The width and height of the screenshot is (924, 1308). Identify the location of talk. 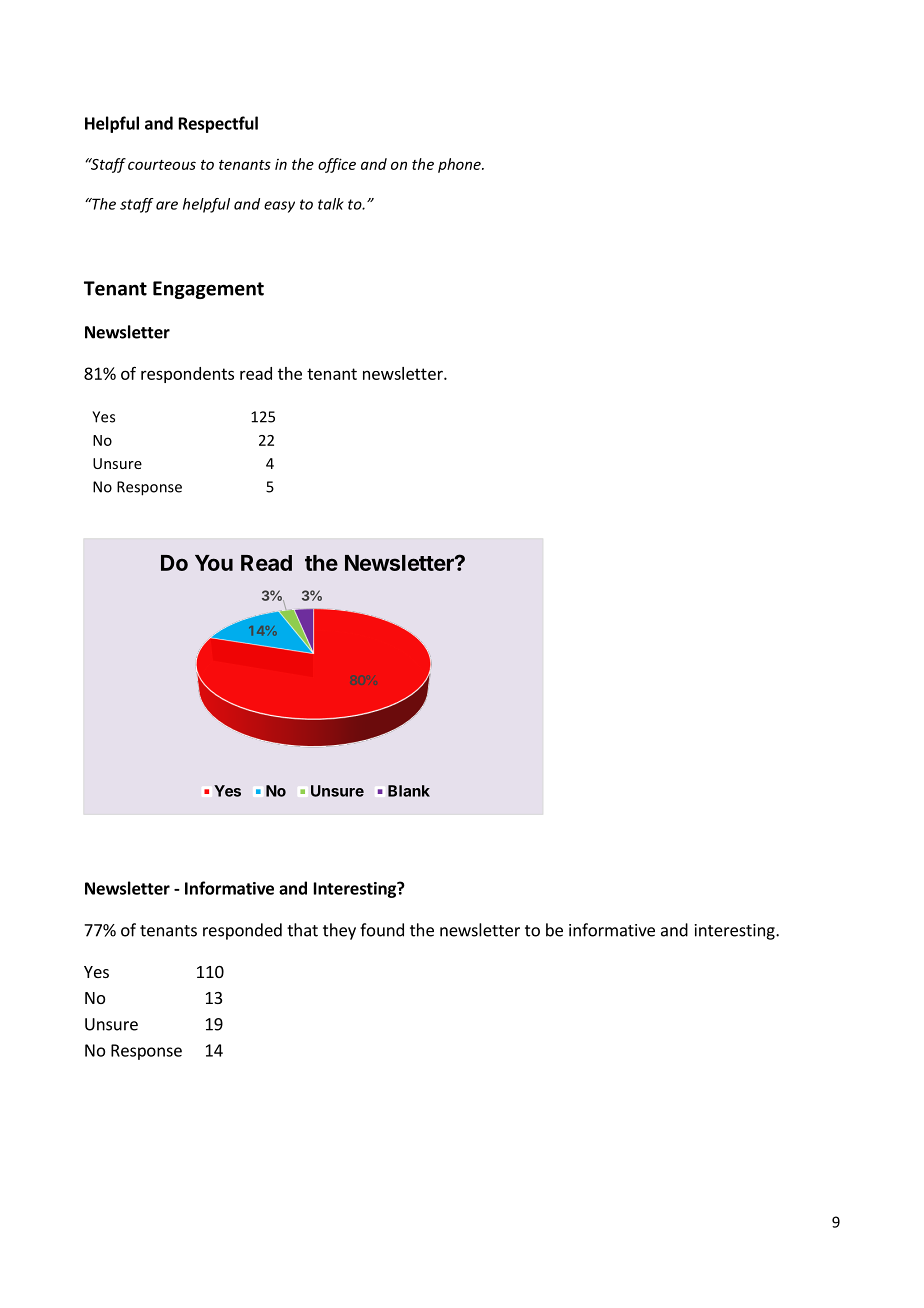
(331, 204).
